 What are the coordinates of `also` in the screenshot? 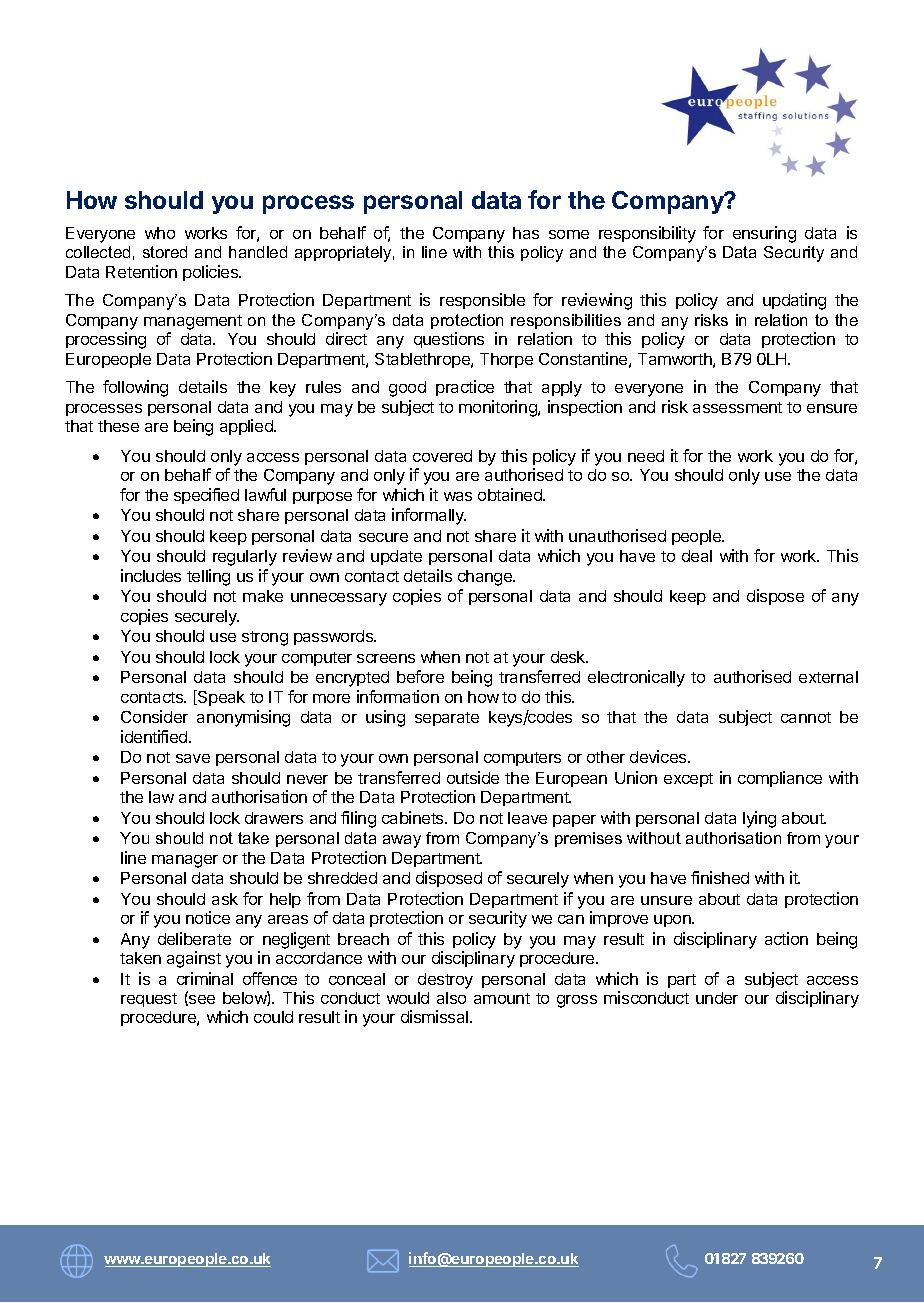 It's located at (451, 998).
